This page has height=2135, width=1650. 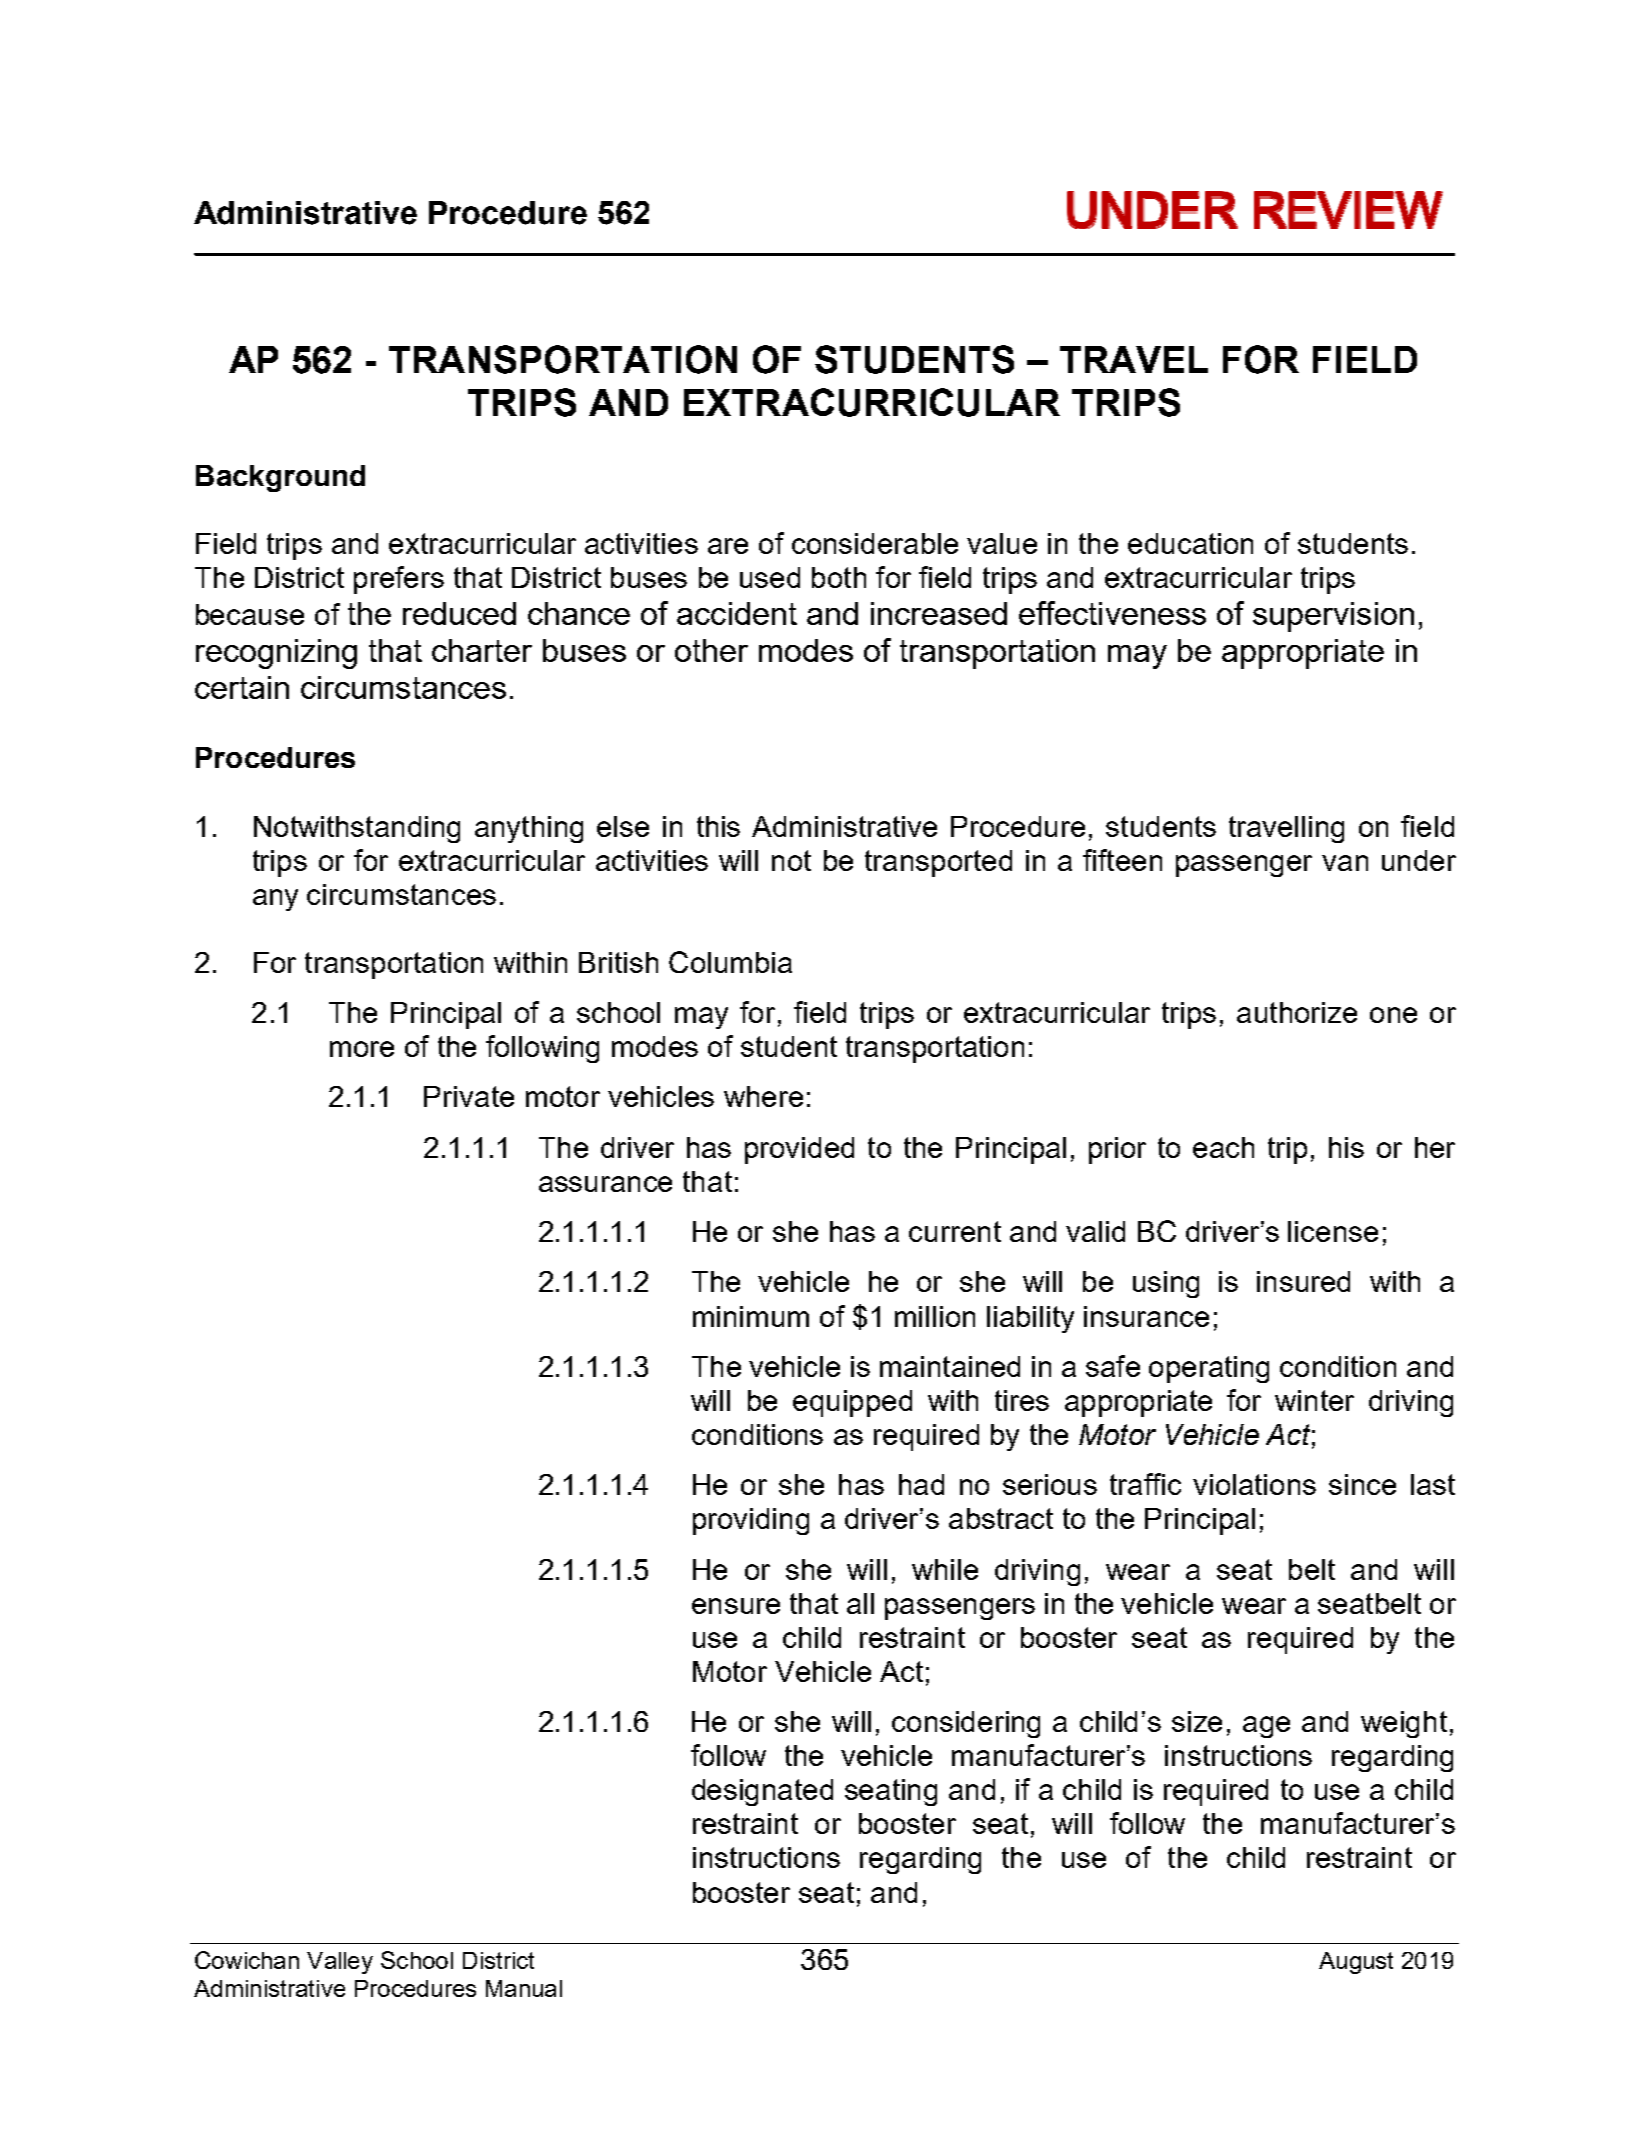 I want to click on Private, so click(x=469, y=1096).
